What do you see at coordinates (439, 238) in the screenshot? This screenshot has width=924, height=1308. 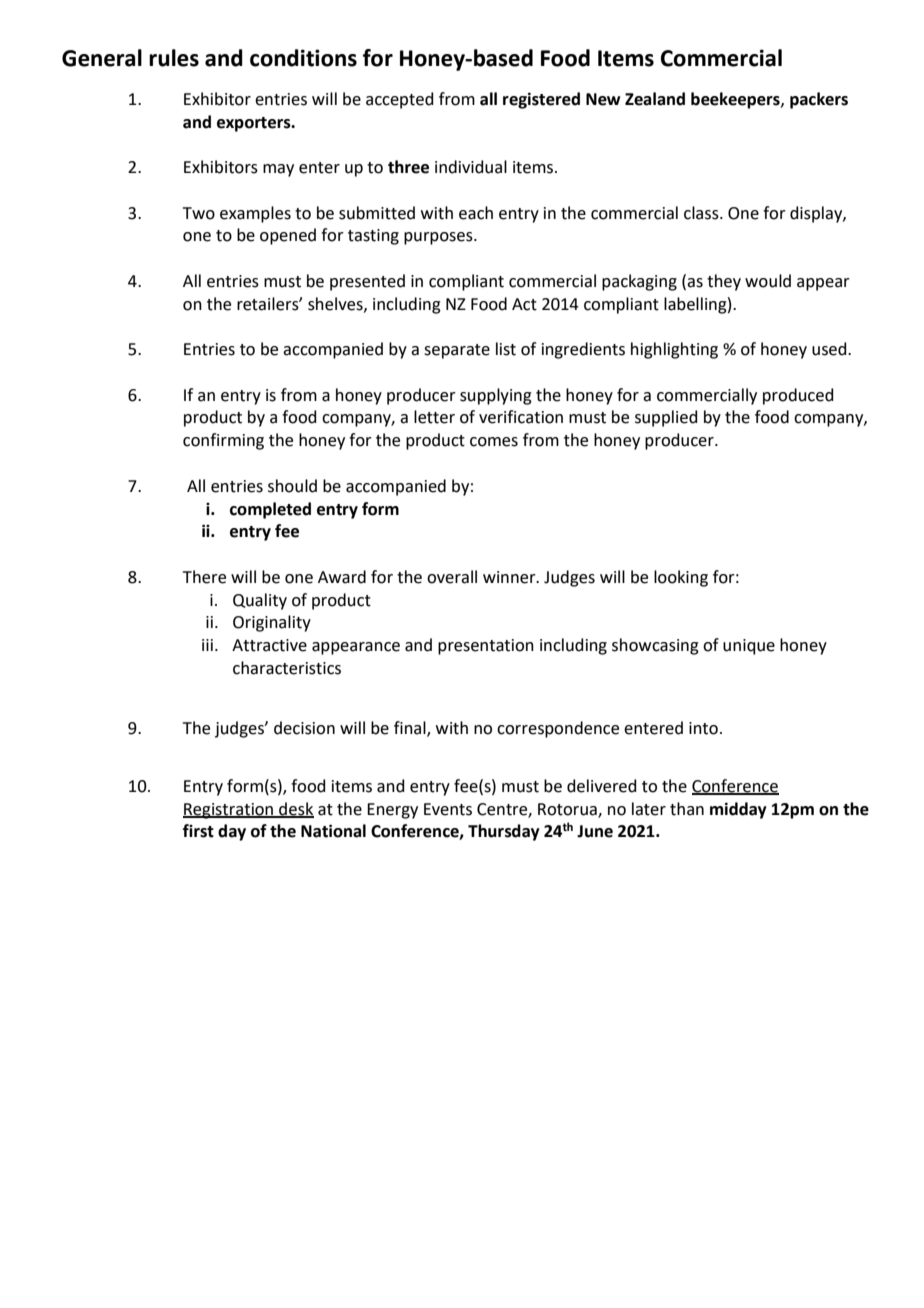 I see `purposes` at bounding box center [439, 238].
